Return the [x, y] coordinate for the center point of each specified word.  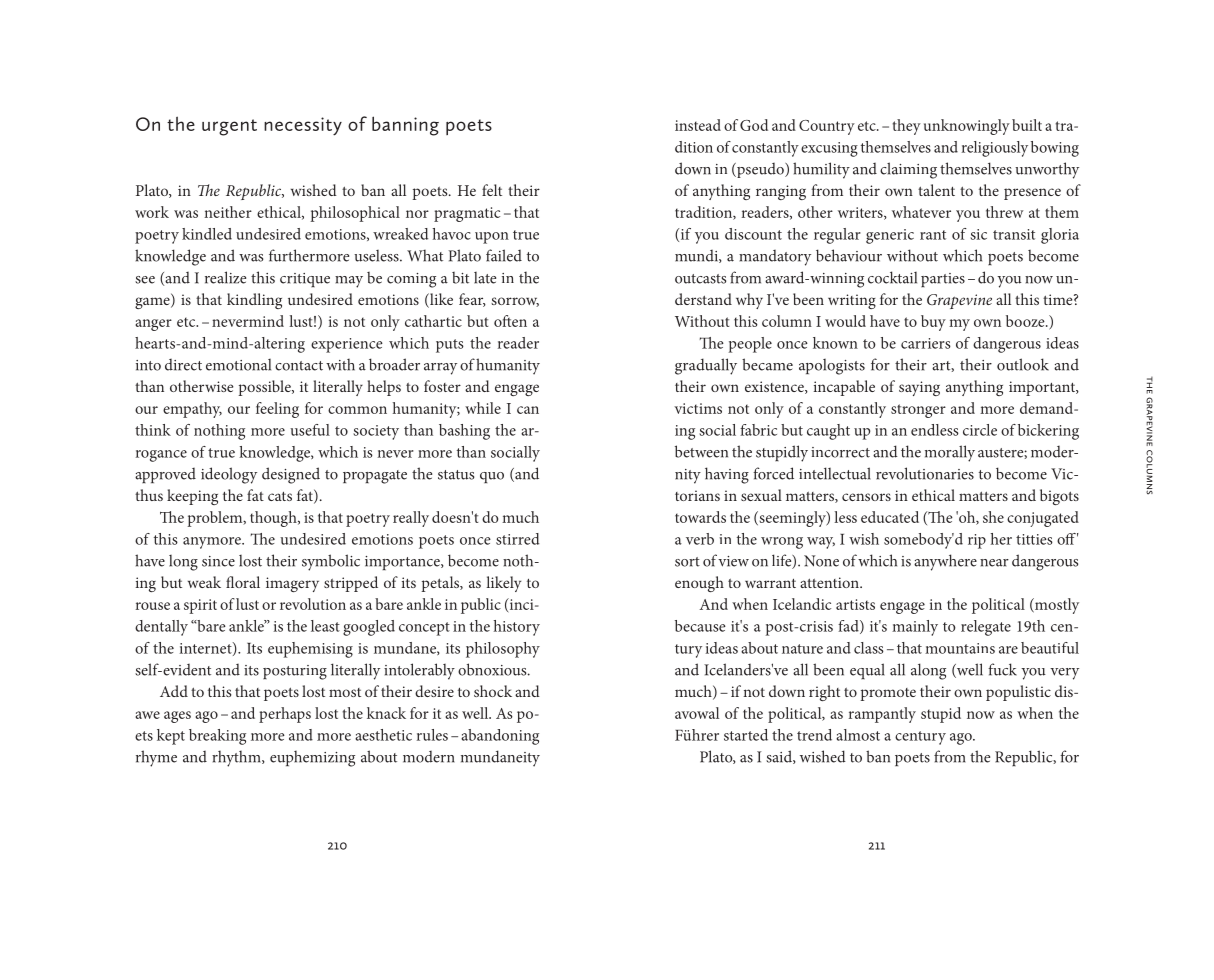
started [746, 735]
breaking [217, 737]
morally [950, 453]
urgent [229, 127]
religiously [995, 149]
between [701, 451]
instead [698, 125]
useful [310, 430]
